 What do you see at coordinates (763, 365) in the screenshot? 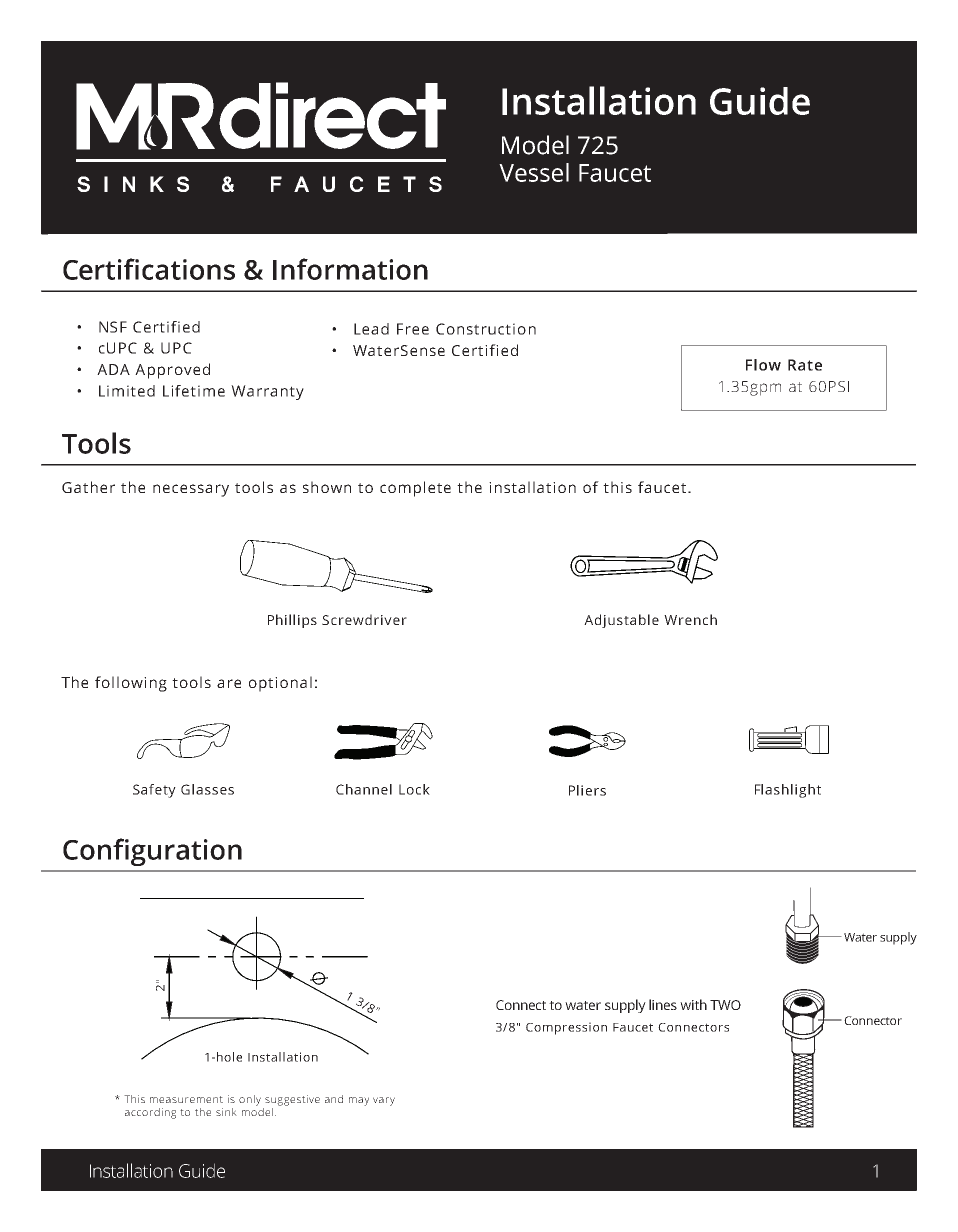
I see `Flow` at bounding box center [763, 365].
